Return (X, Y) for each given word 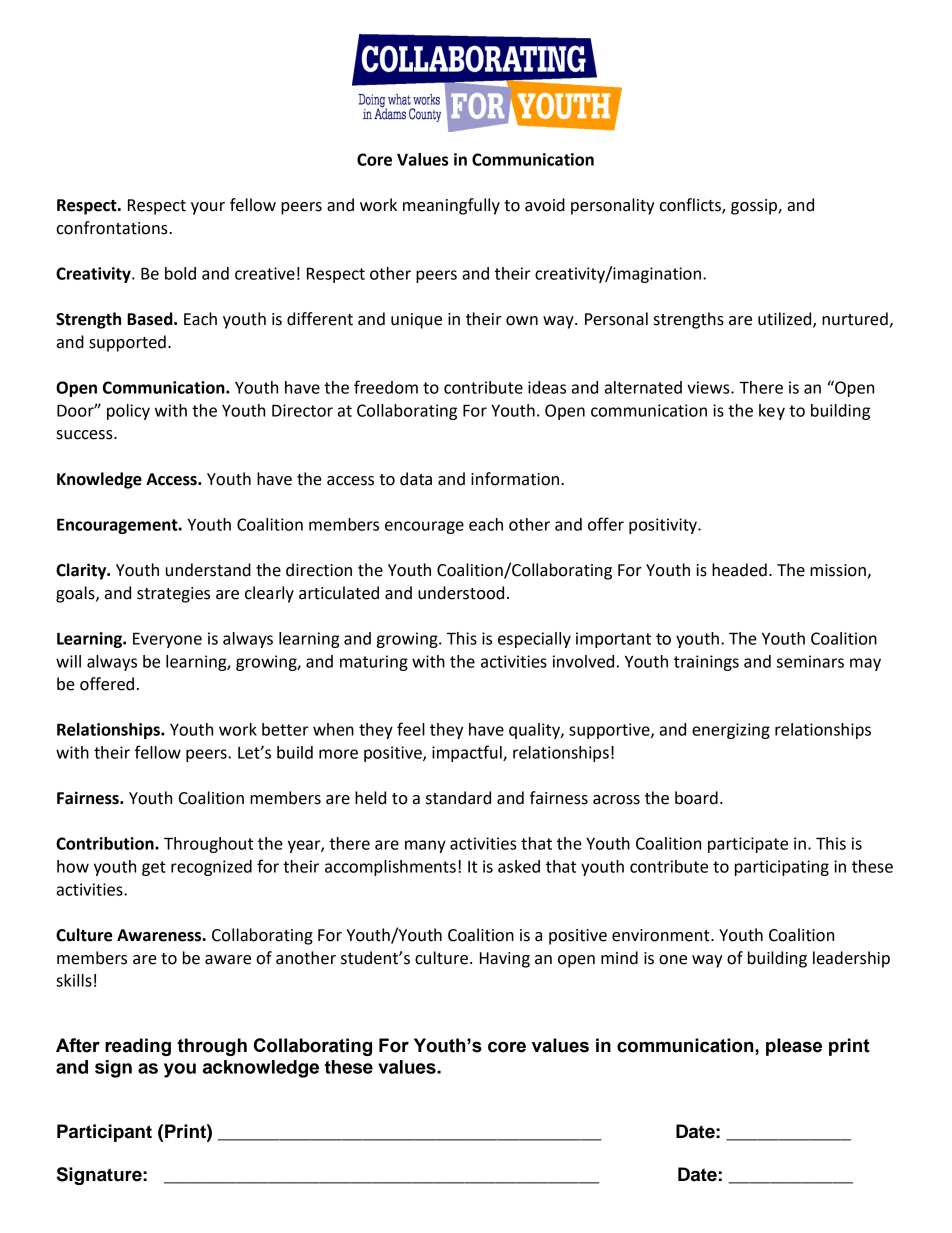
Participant (104, 1133)
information (515, 479)
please (794, 1047)
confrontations (113, 228)
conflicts (691, 206)
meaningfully (451, 206)
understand (208, 570)
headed (739, 570)
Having (505, 960)
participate (748, 845)
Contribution (106, 843)
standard (458, 798)
